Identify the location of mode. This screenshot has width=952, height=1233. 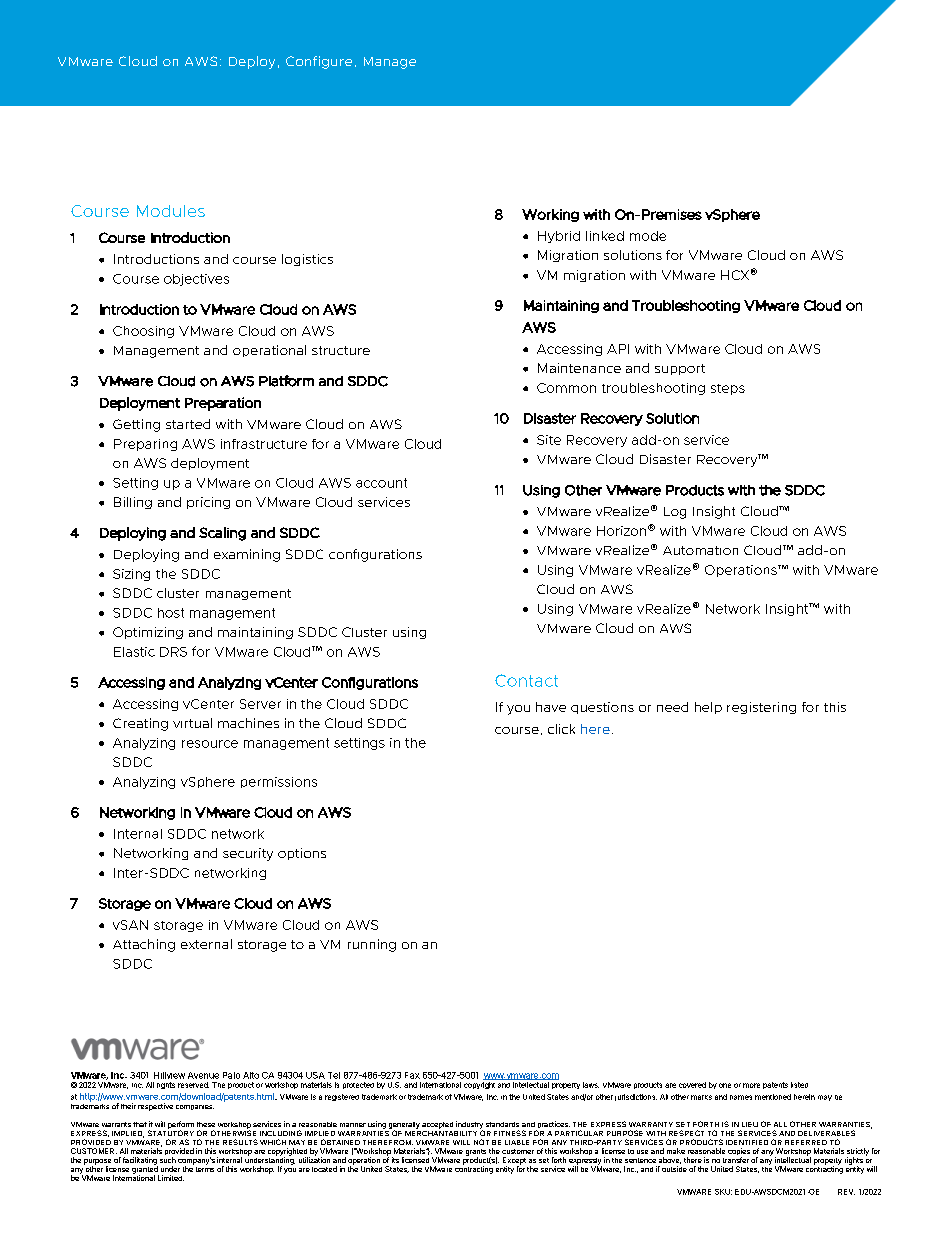
(648, 236).
